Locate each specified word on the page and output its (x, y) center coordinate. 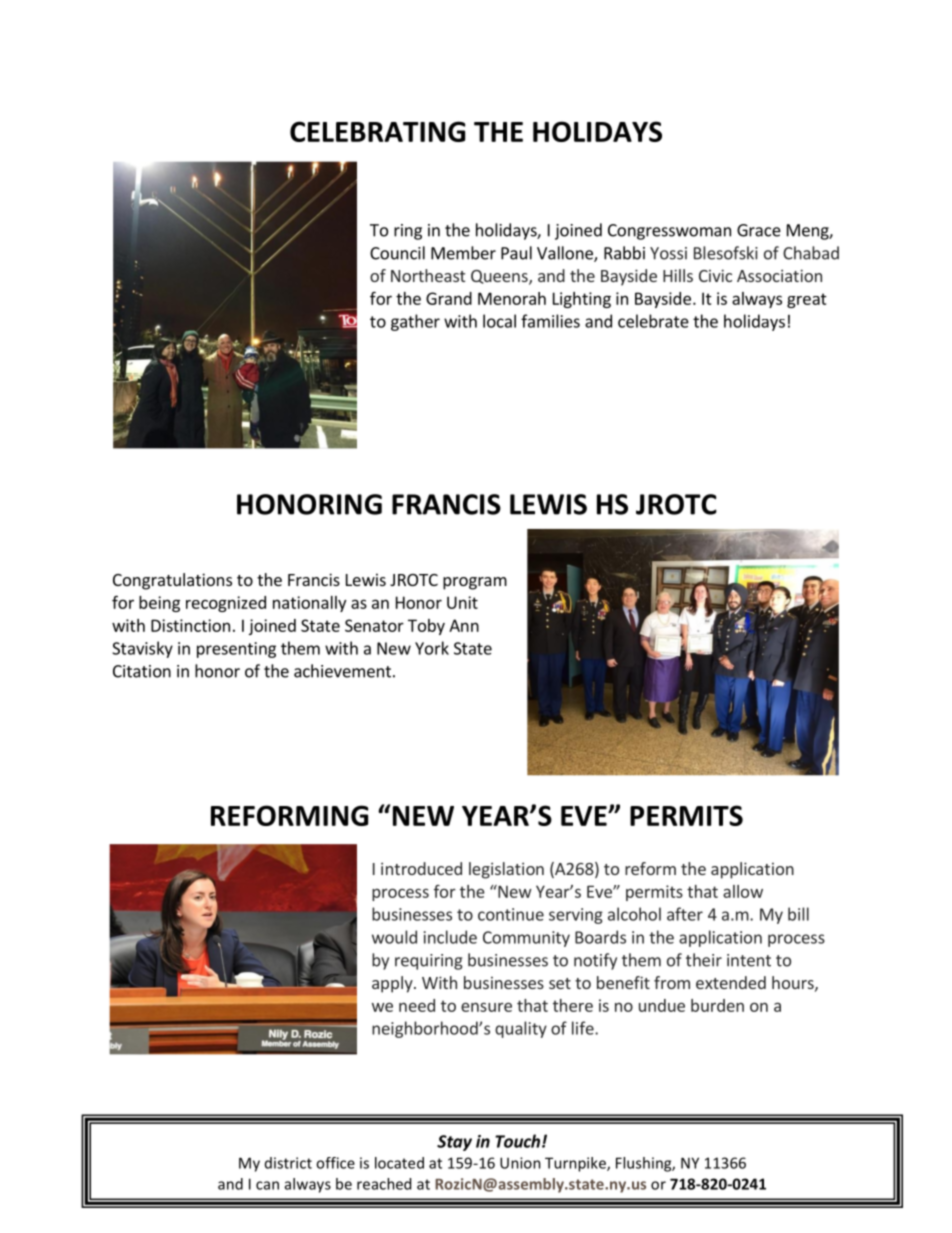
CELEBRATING (377, 131)
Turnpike (576, 1164)
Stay (454, 1143)
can (267, 1185)
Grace (759, 230)
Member (463, 253)
